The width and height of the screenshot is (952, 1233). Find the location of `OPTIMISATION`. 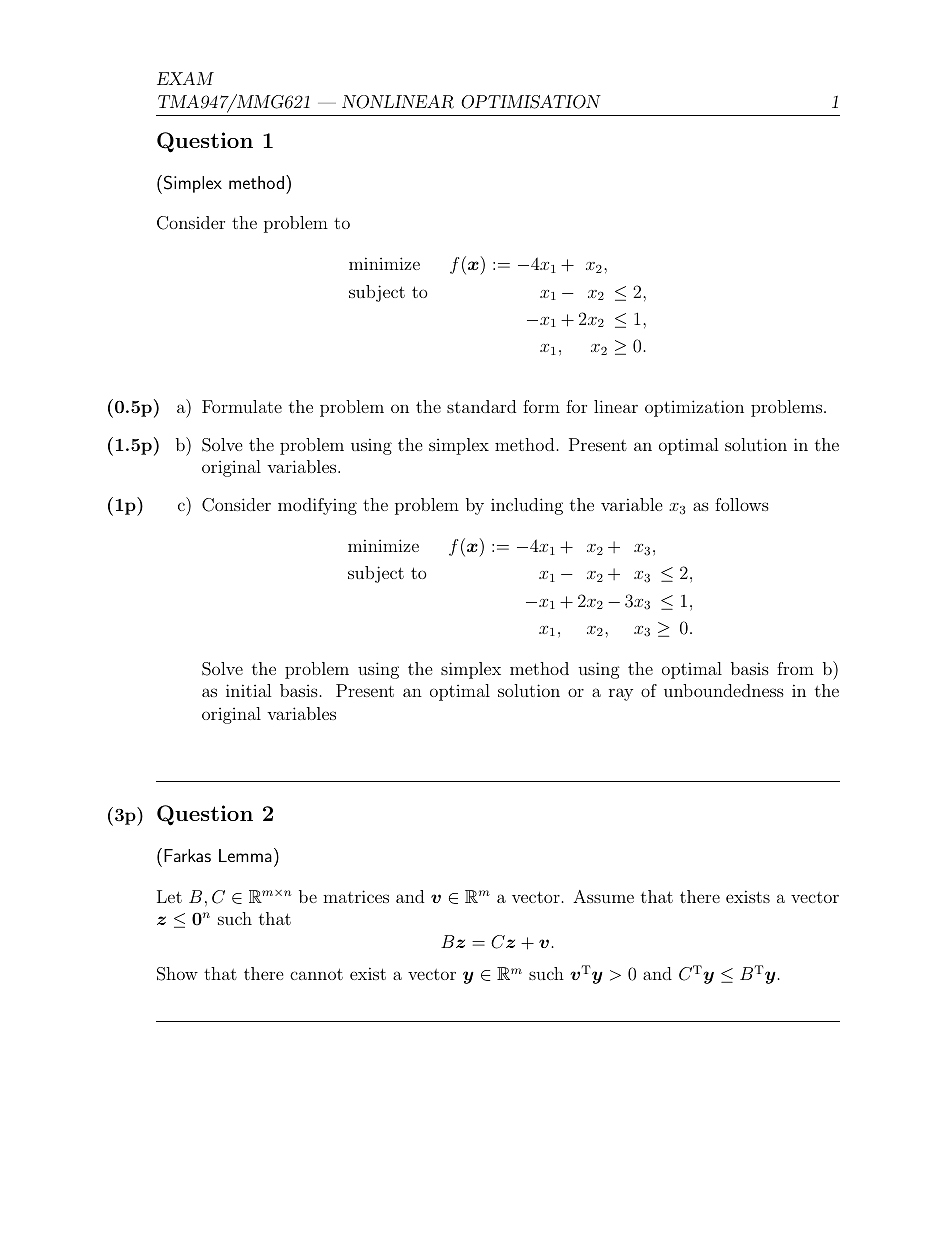

OPTIMISATION is located at coordinates (531, 102).
